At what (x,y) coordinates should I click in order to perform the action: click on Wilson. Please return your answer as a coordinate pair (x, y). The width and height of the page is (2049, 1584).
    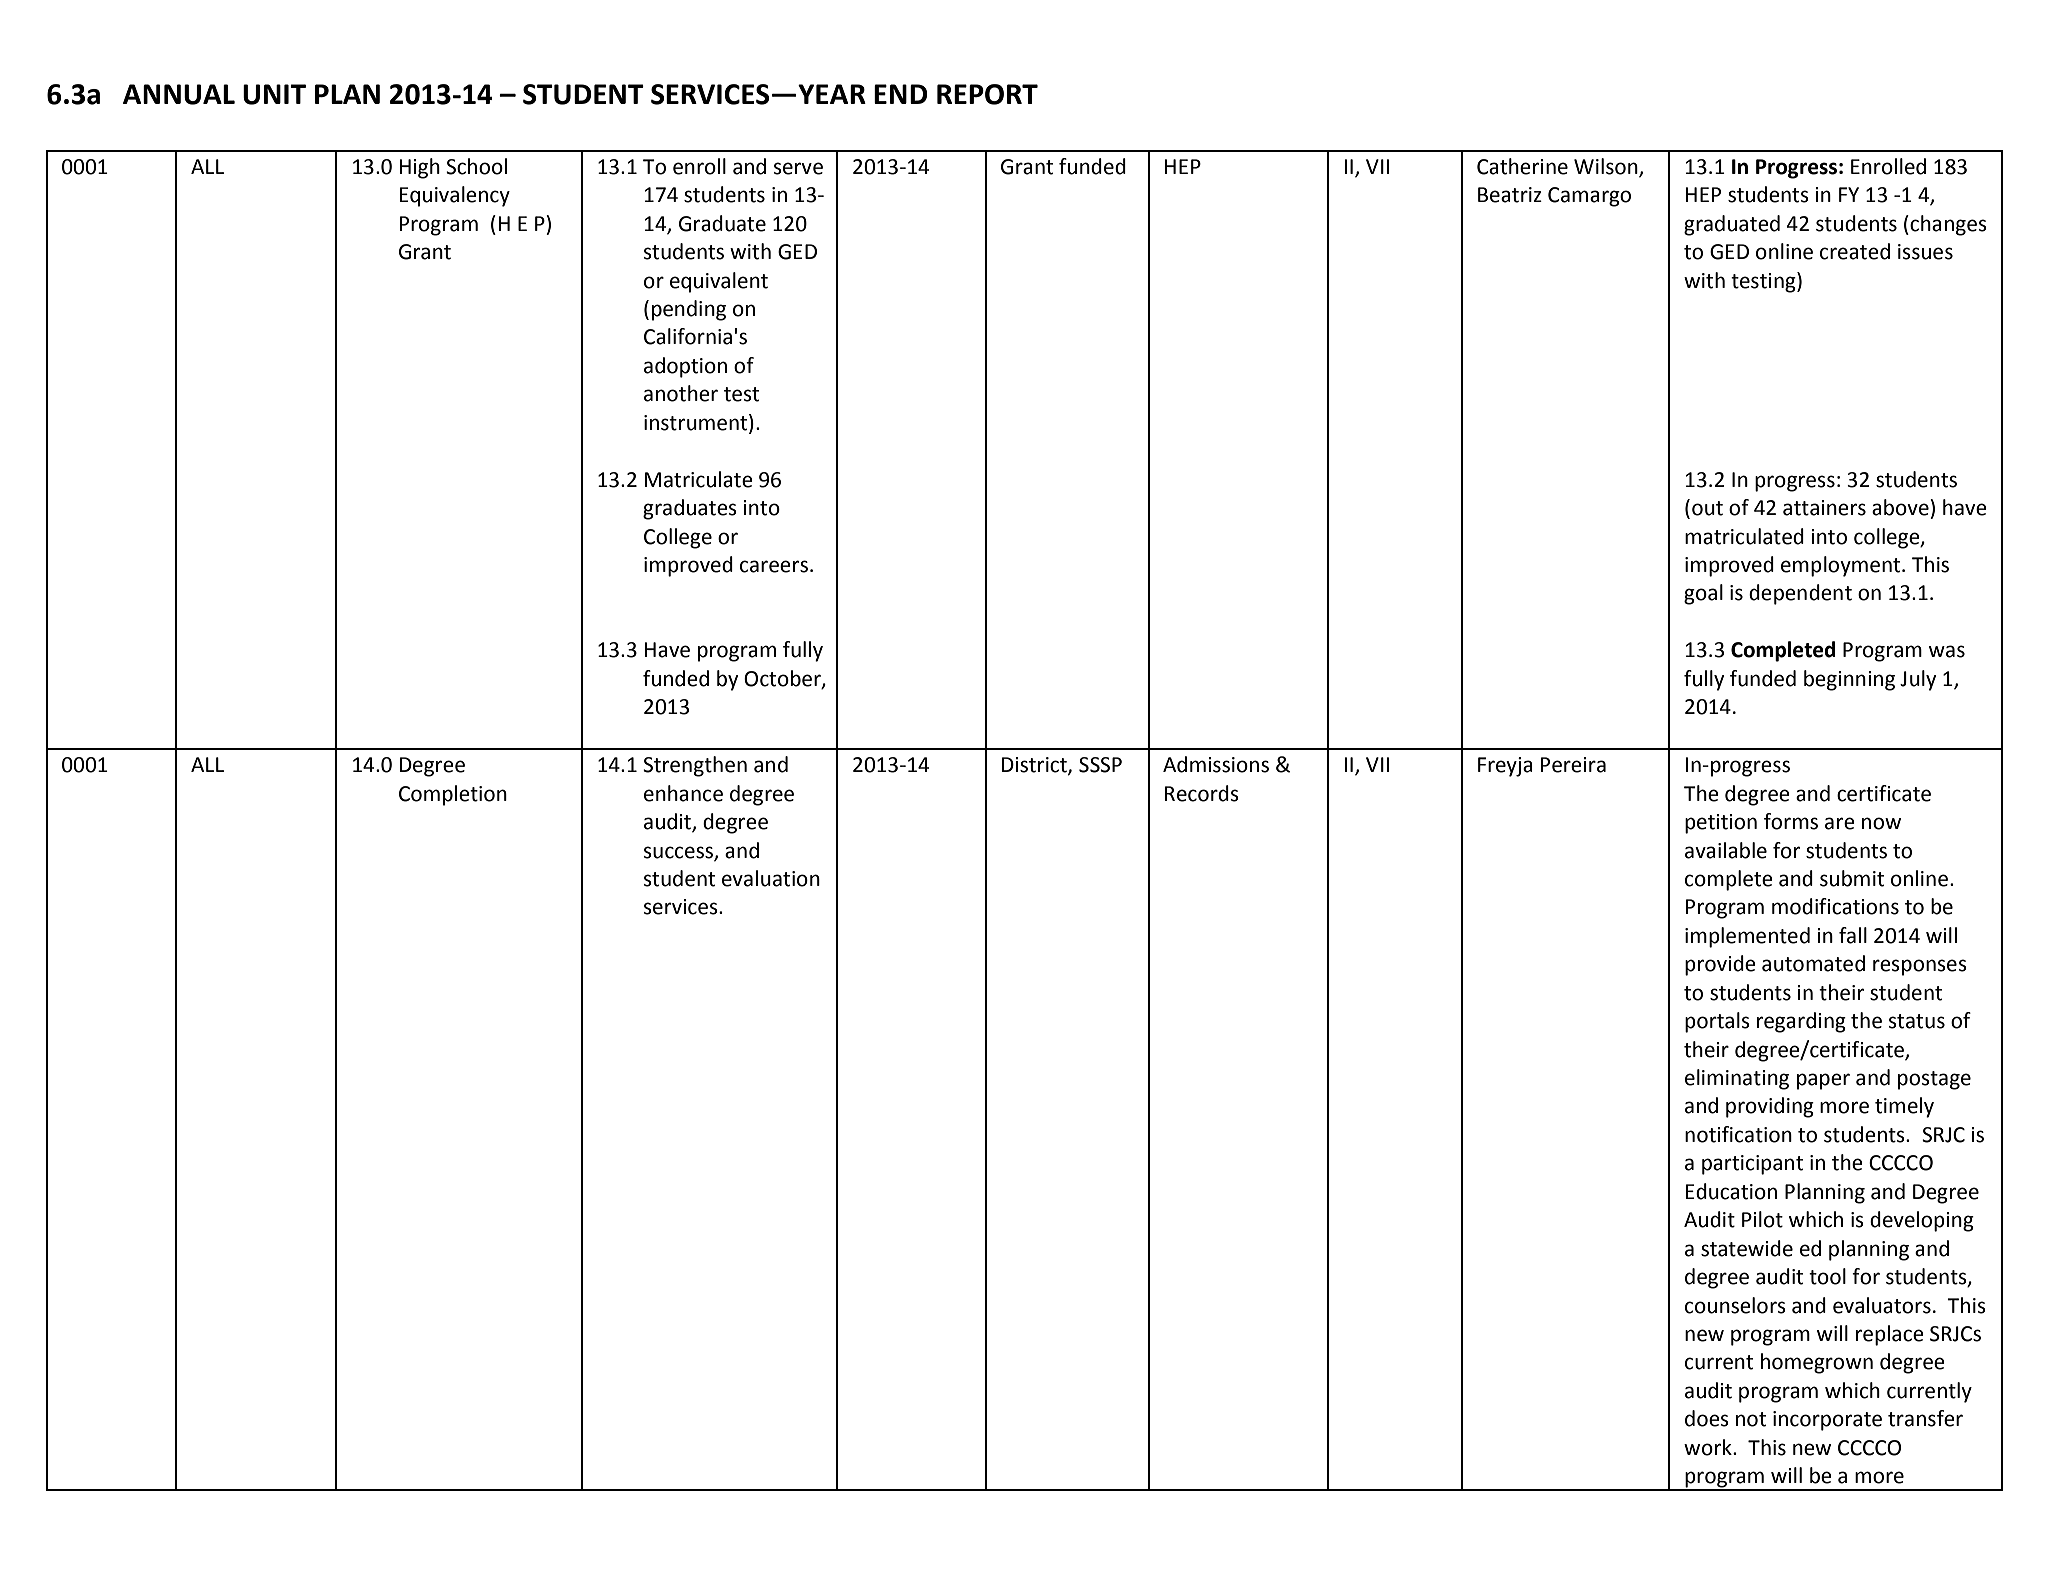
    Looking at the image, I should click on (1607, 167).
